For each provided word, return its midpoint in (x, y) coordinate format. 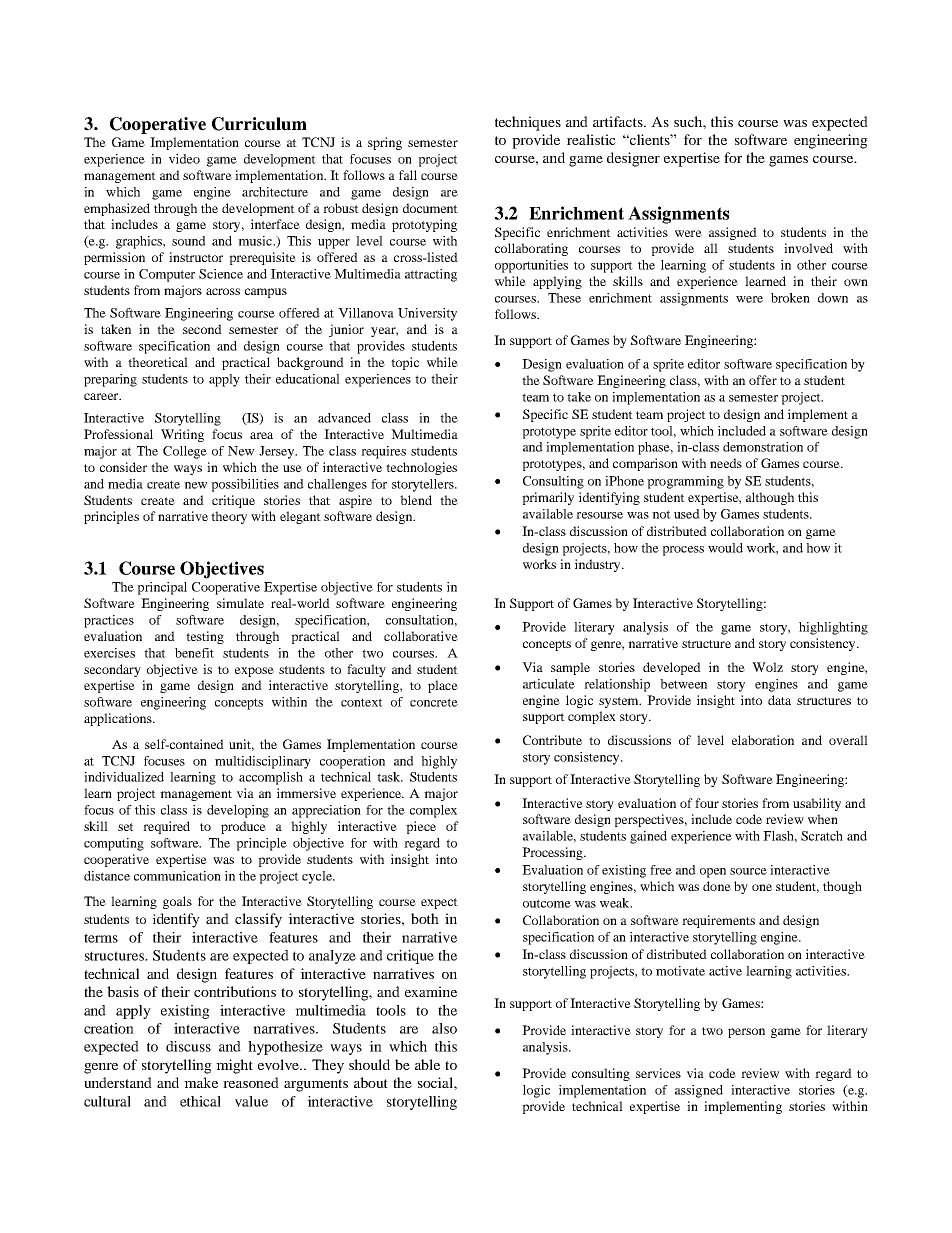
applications (119, 719)
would (725, 548)
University (427, 314)
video (184, 159)
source (748, 871)
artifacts (619, 121)
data (779, 700)
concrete (434, 702)
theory (229, 517)
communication (177, 876)
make (201, 1082)
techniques (528, 123)
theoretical (158, 362)
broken (790, 298)
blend (416, 500)
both (425, 918)
